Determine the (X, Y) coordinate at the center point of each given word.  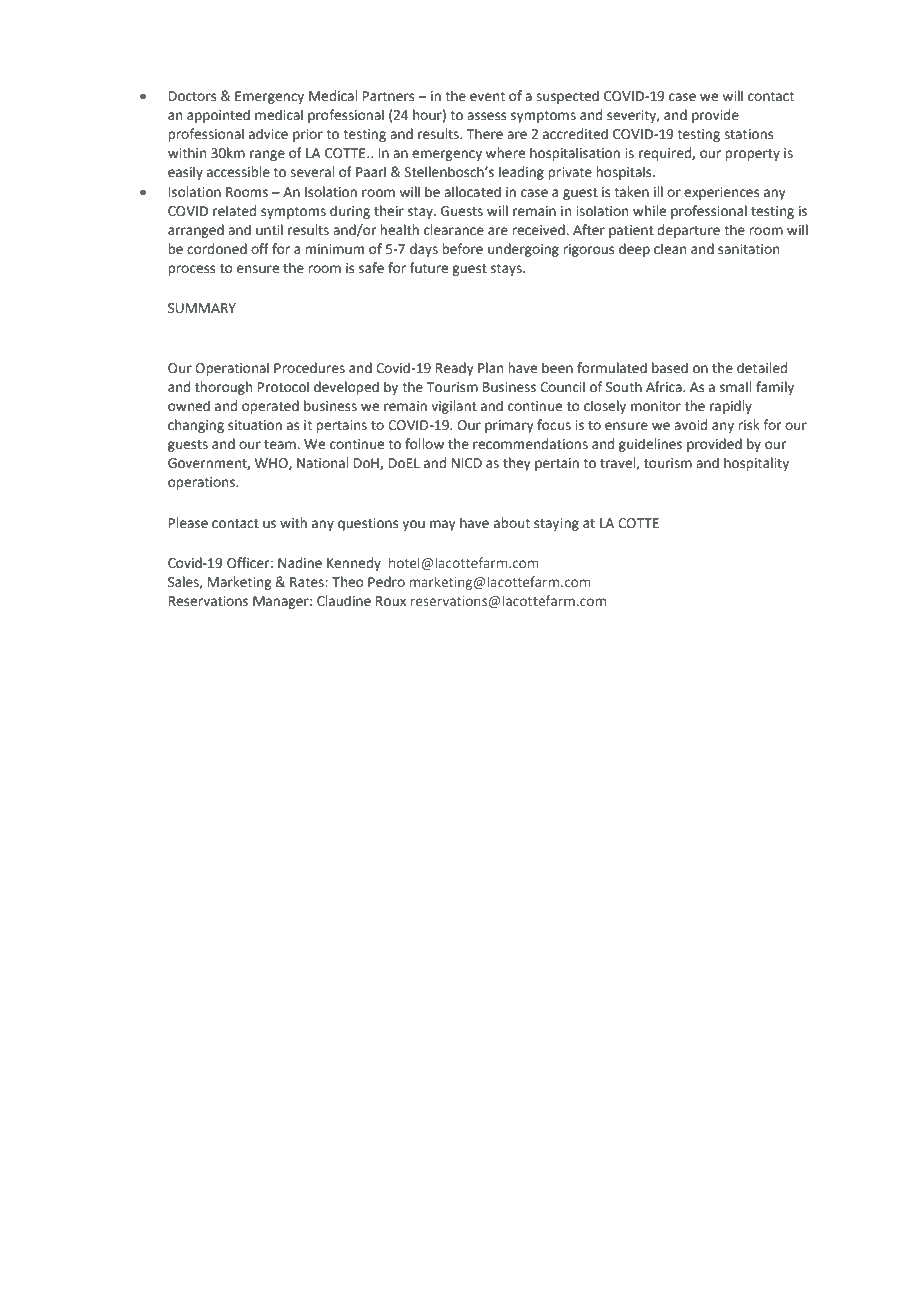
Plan (490, 368)
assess (486, 116)
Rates (308, 582)
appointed (218, 116)
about (512, 523)
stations (748, 134)
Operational (232, 369)
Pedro (386, 582)
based (670, 368)
